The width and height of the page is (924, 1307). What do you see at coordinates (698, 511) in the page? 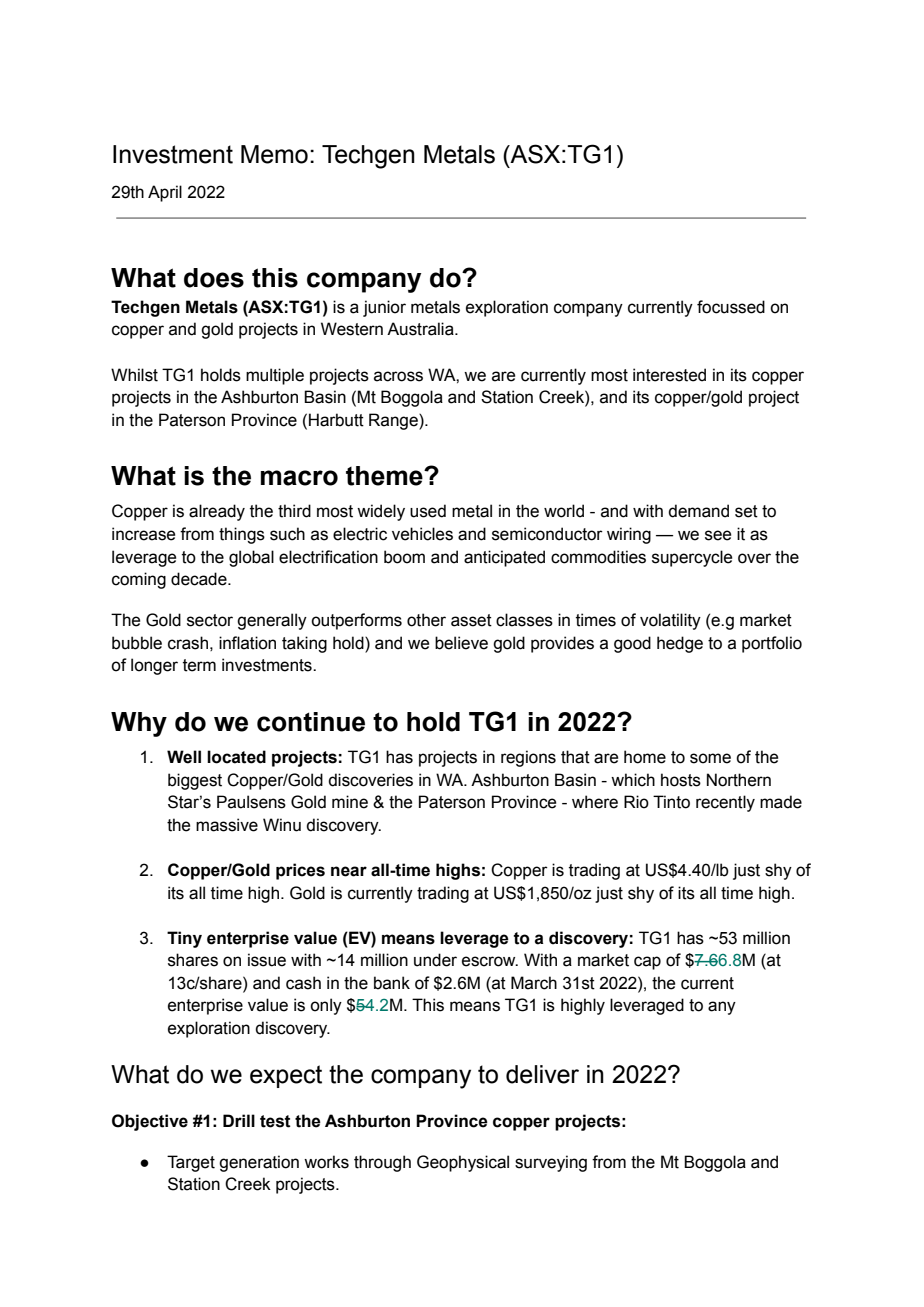
I see `demand` at bounding box center [698, 511].
